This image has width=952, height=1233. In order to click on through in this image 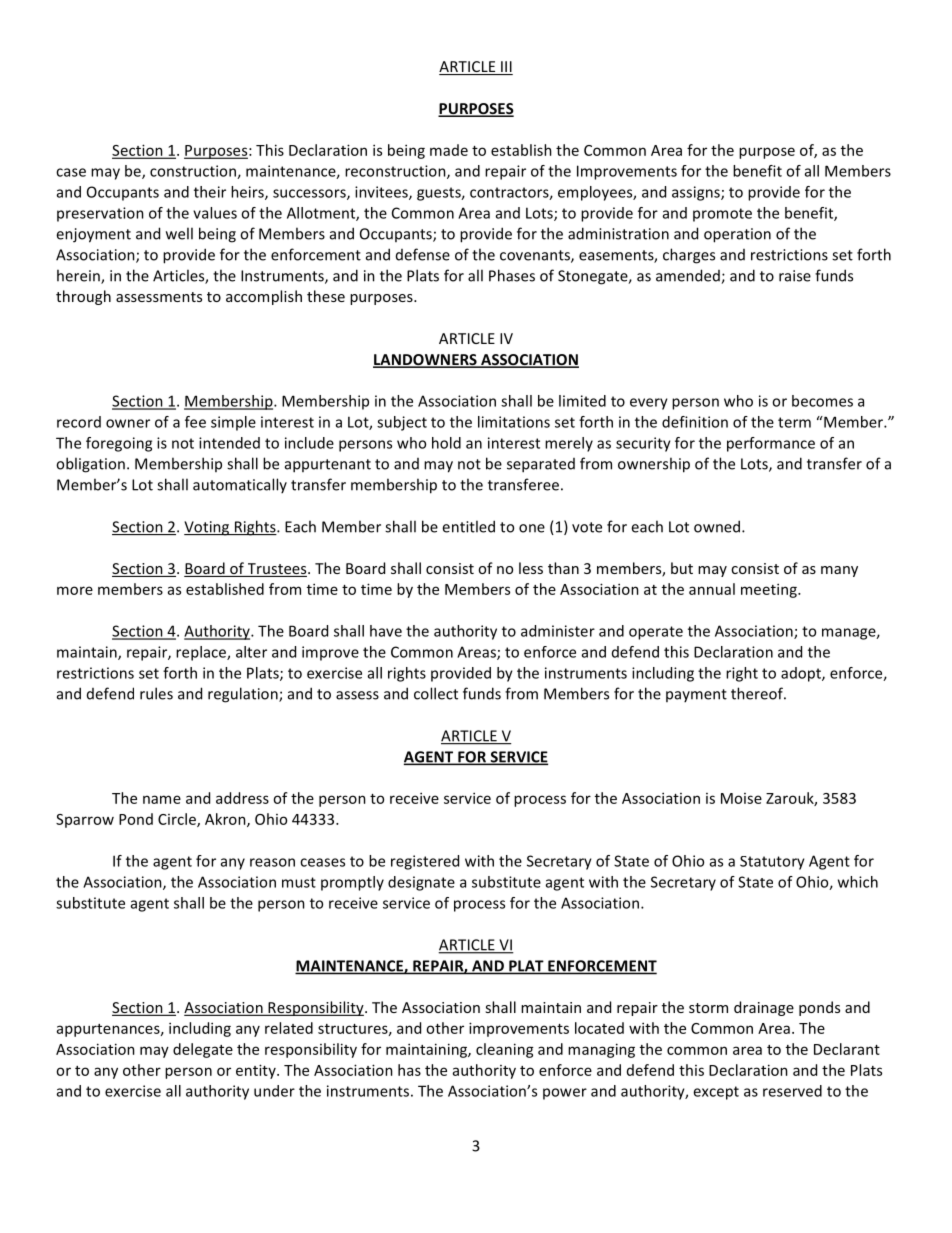, I will do `click(83, 297)`.
